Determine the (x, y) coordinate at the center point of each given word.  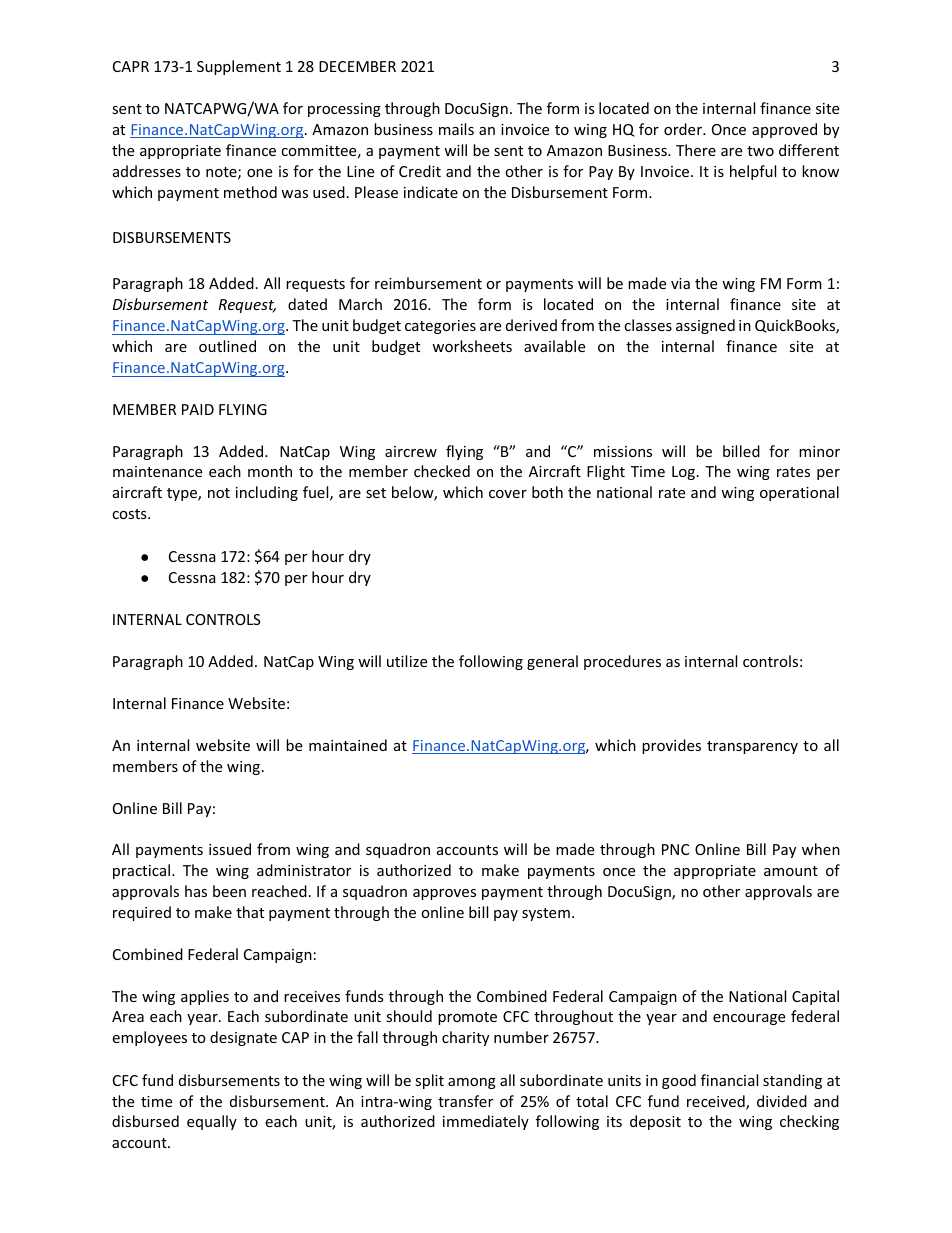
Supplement (239, 67)
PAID (198, 409)
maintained (348, 745)
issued (230, 849)
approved (784, 130)
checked (442, 471)
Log (683, 473)
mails (456, 129)
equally (212, 1122)
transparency (752, 747)
